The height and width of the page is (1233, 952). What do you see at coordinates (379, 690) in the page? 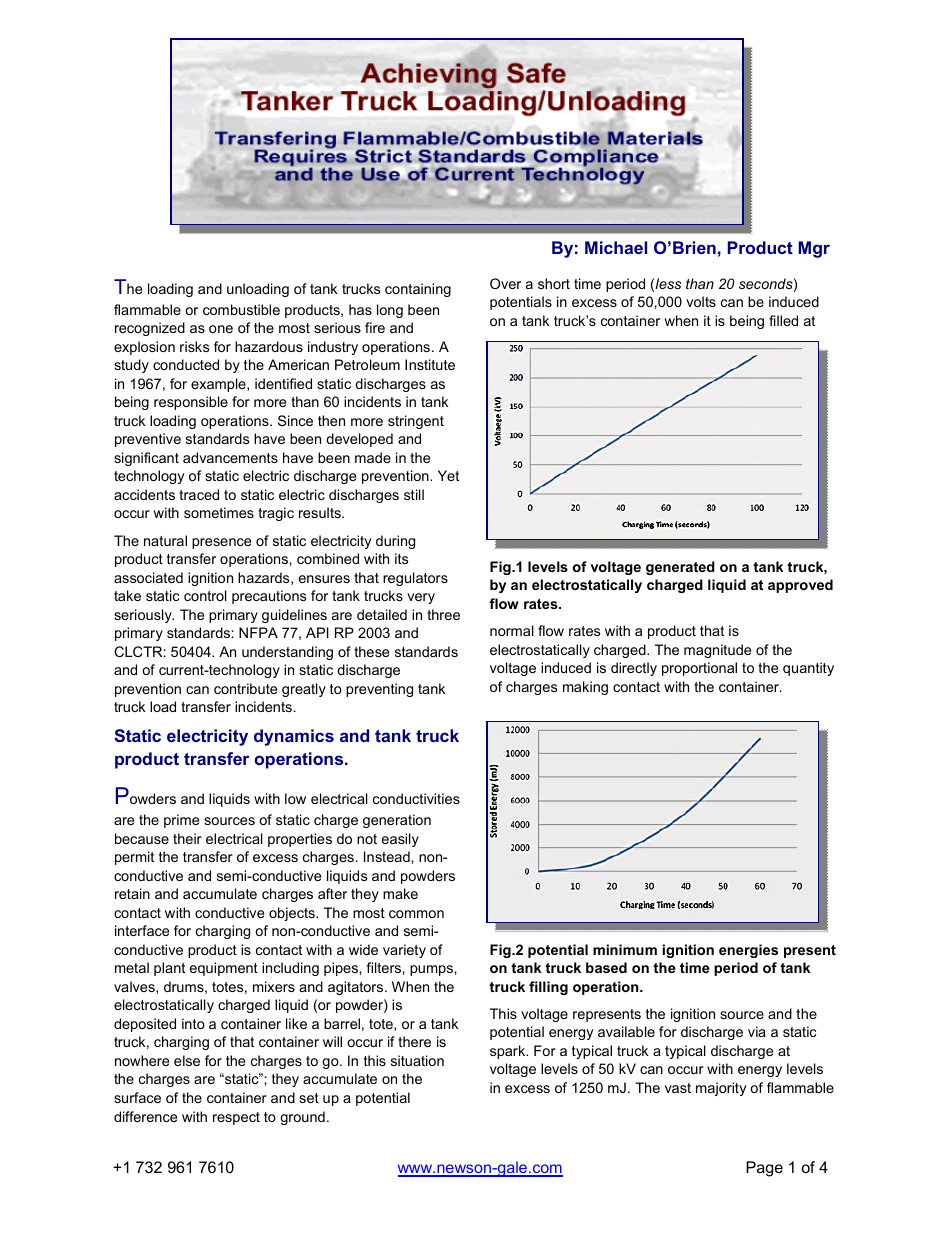
I see `preventing` at bounding box center [379, 690].
